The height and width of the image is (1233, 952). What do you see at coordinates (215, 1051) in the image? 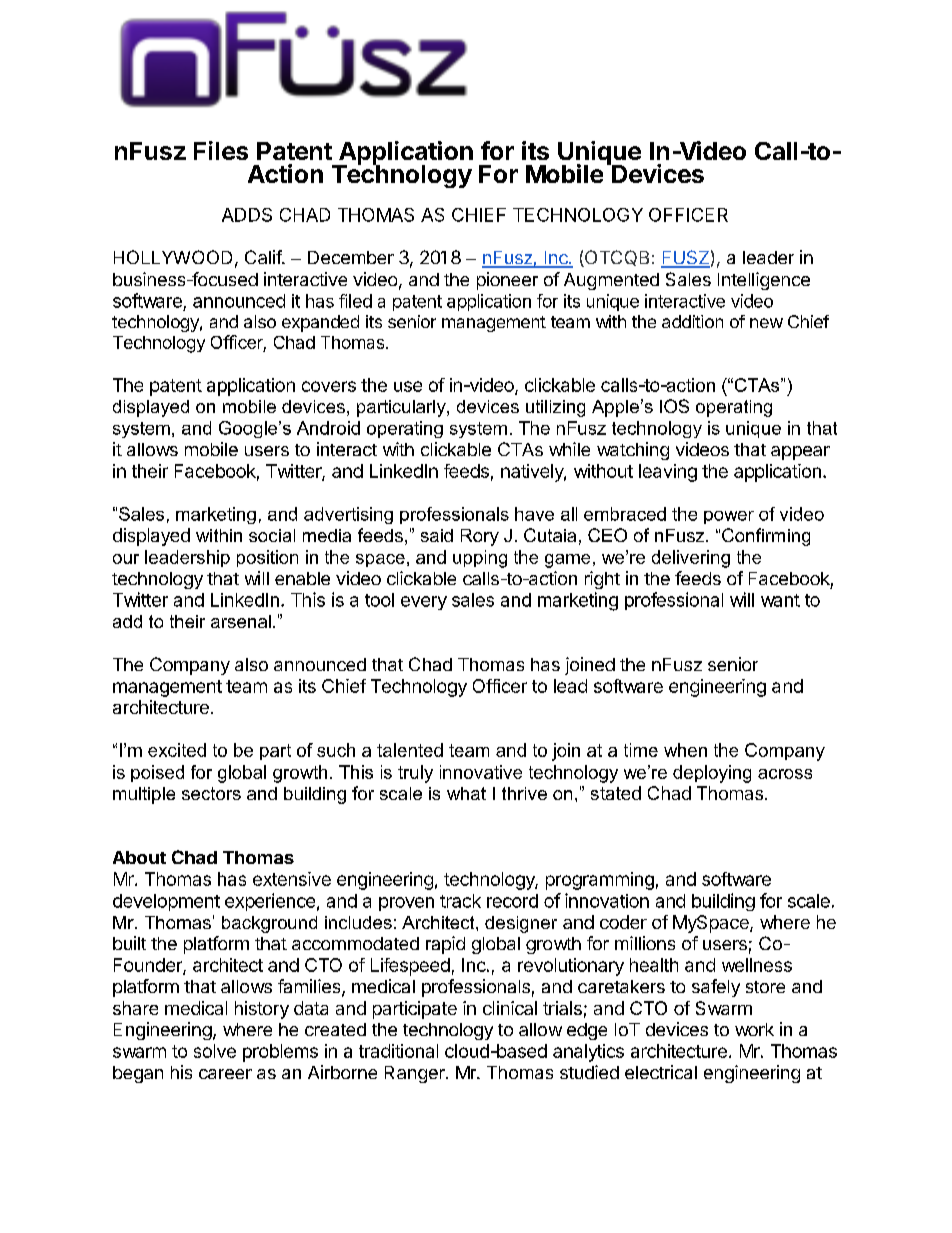
I see `solve` at bounding box center [215, 1051].
